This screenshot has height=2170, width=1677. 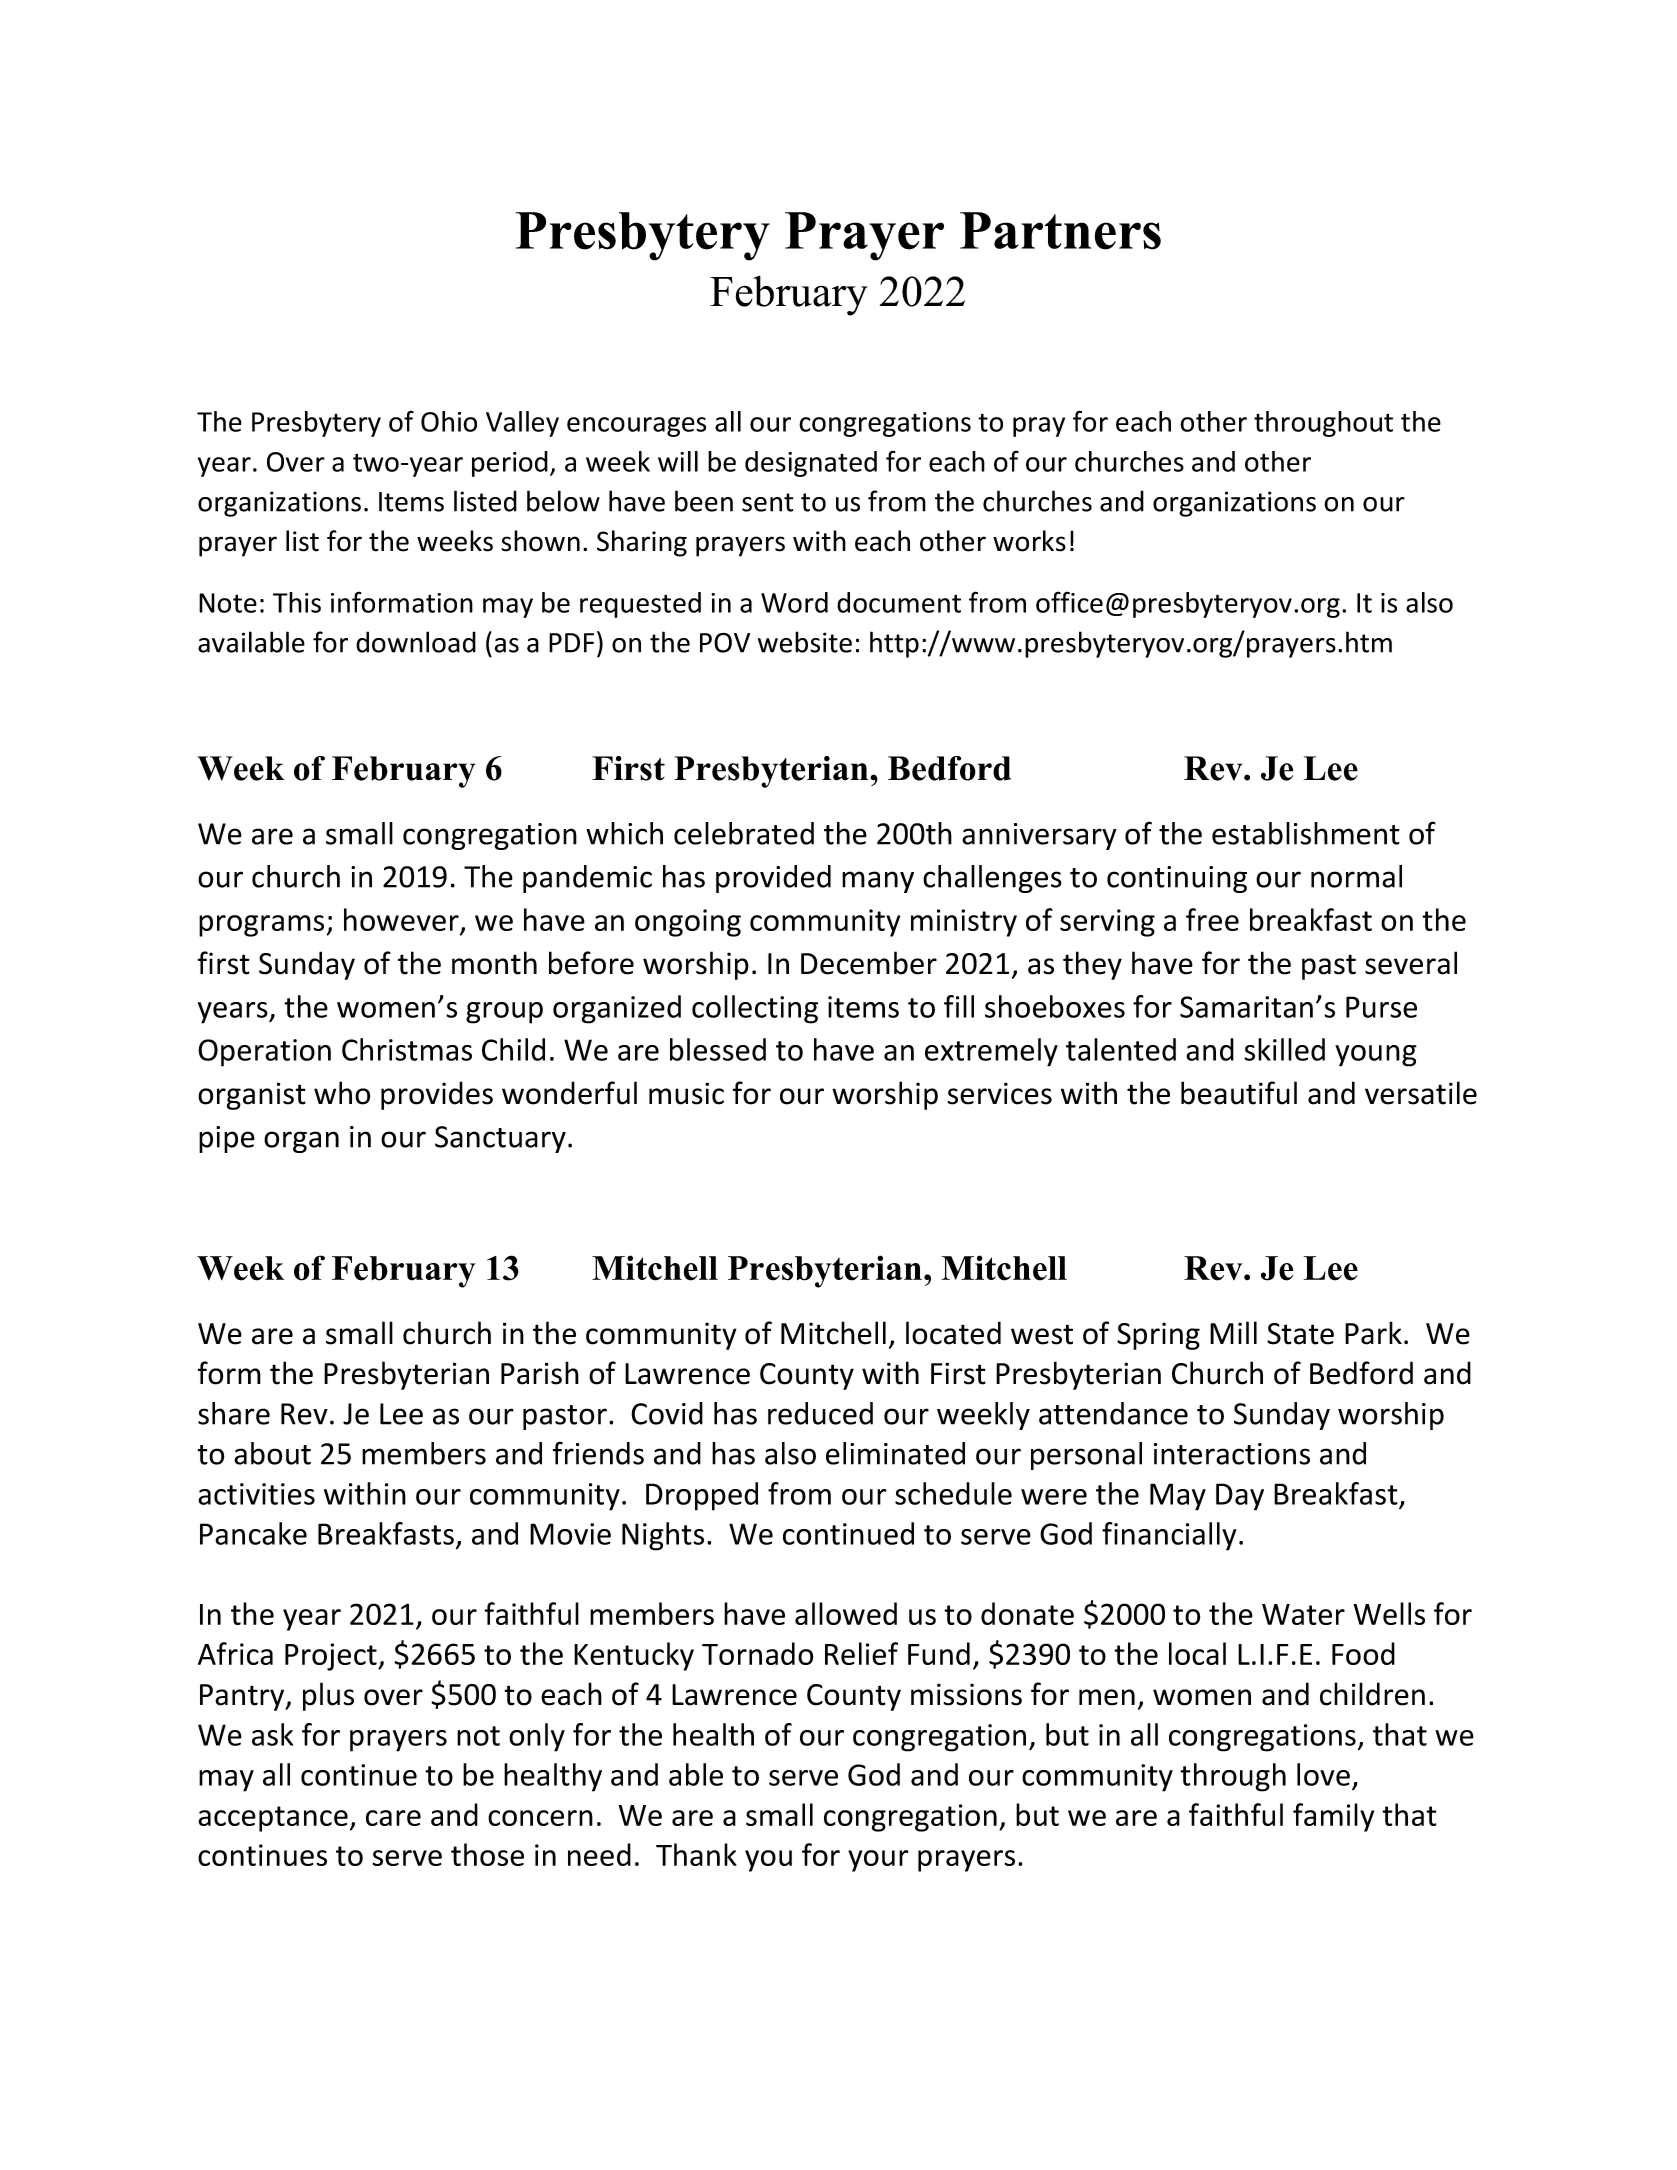 I want to click on establishment, so click(x=1306, y=833).
